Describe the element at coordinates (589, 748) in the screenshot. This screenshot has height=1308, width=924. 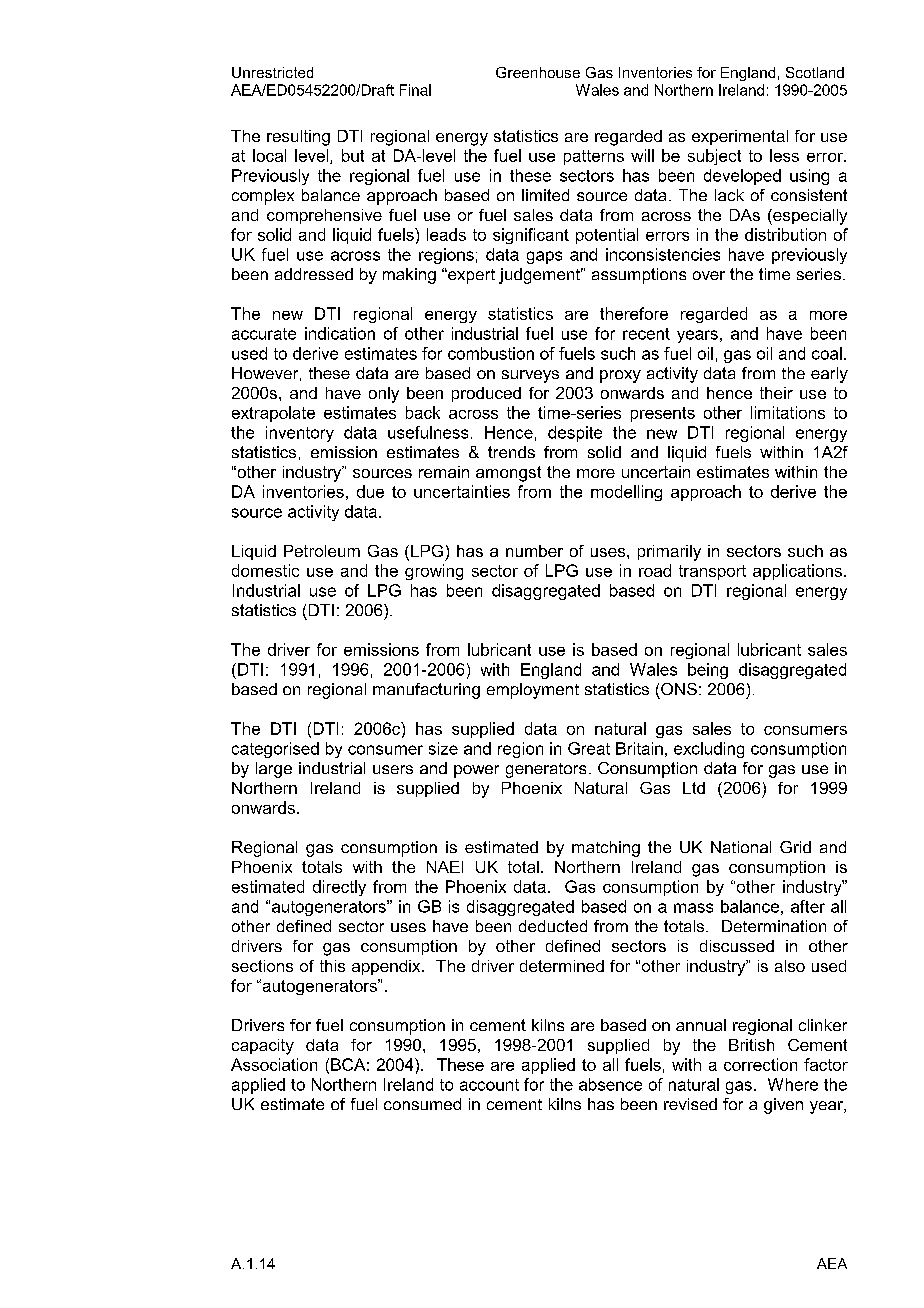
I see `Great` at that location.
